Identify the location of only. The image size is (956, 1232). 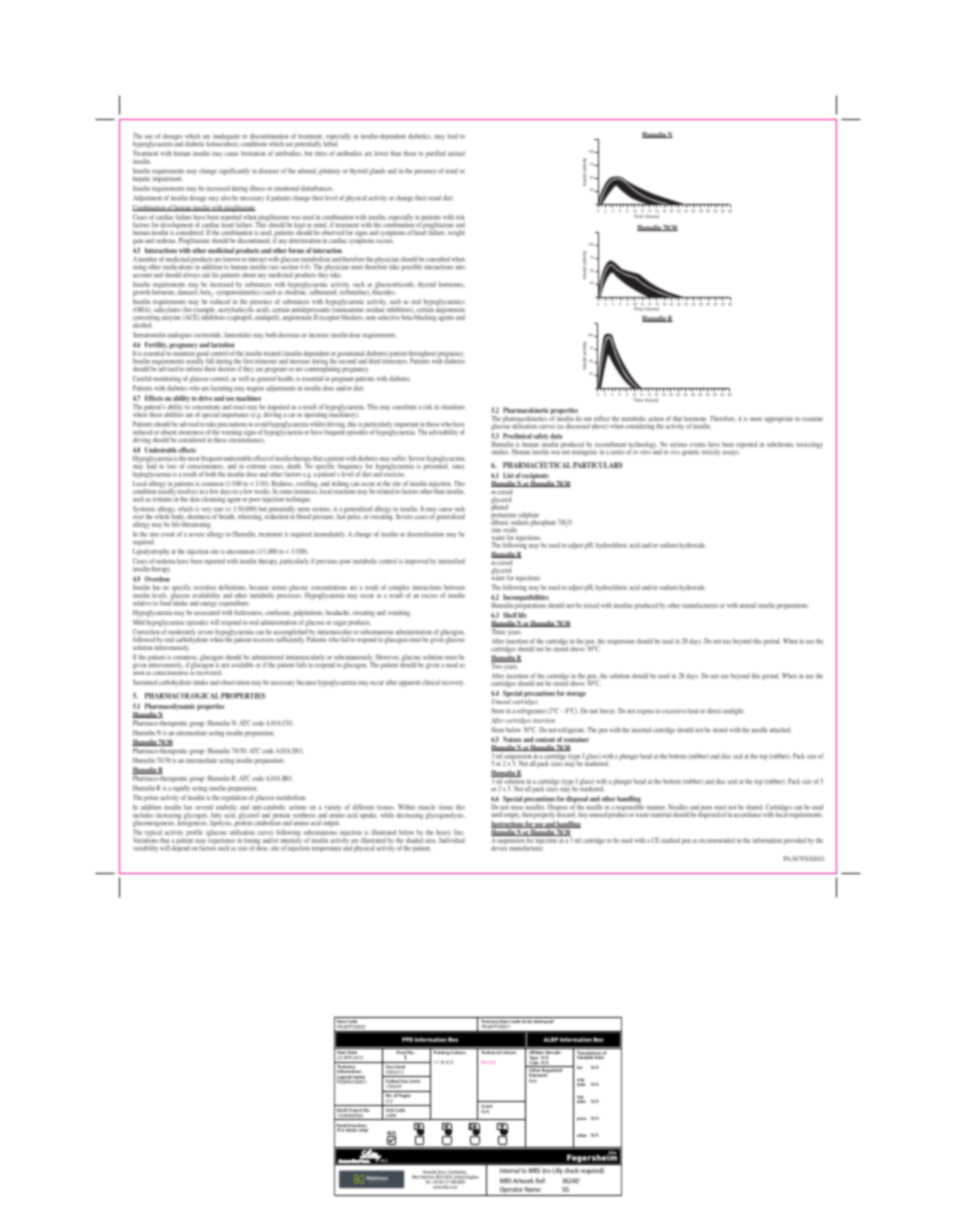
(363, 1129).
